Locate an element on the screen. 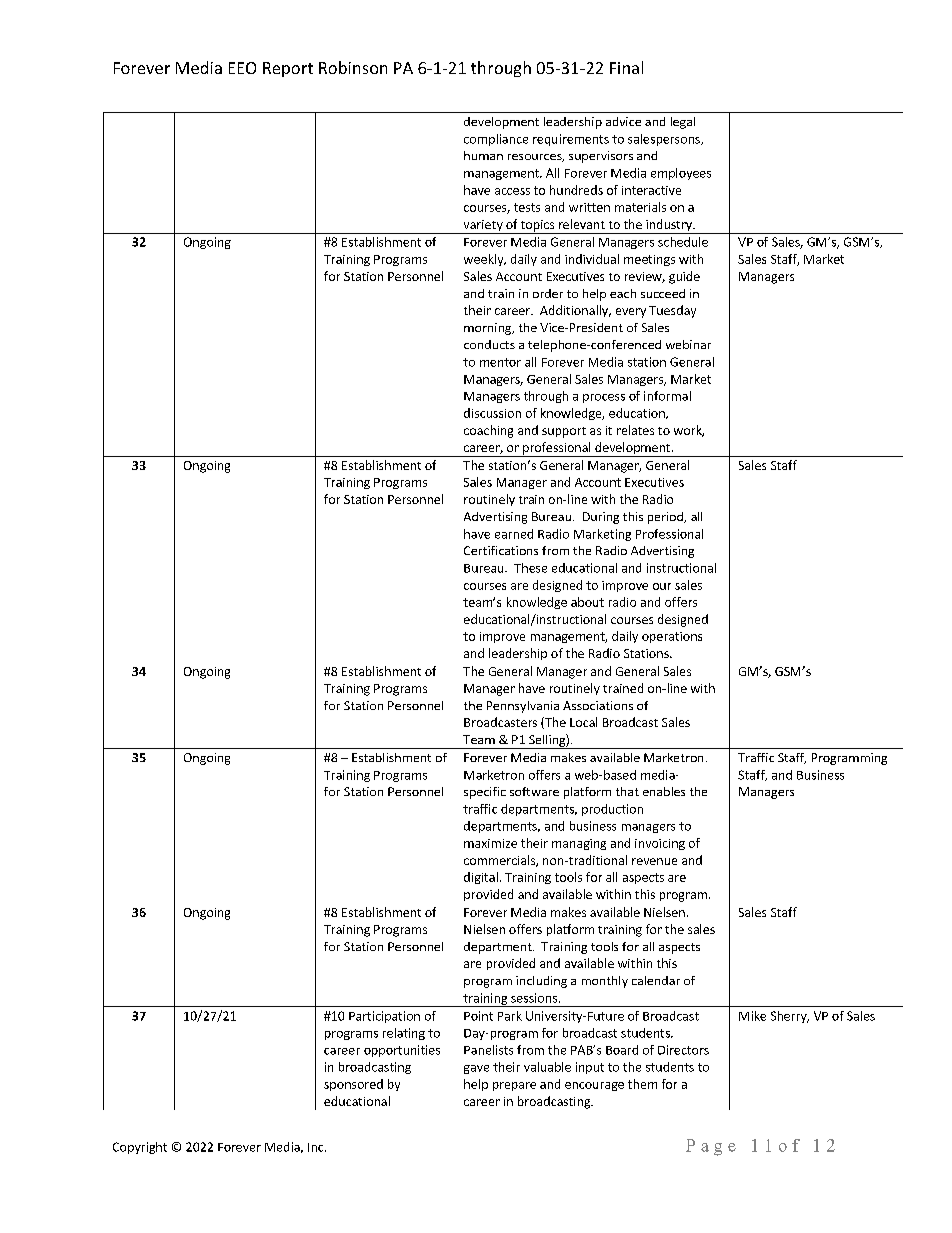 The height and width of the screenshot is (1233, 952). Copyright is located at coordinates (140, 1148).
